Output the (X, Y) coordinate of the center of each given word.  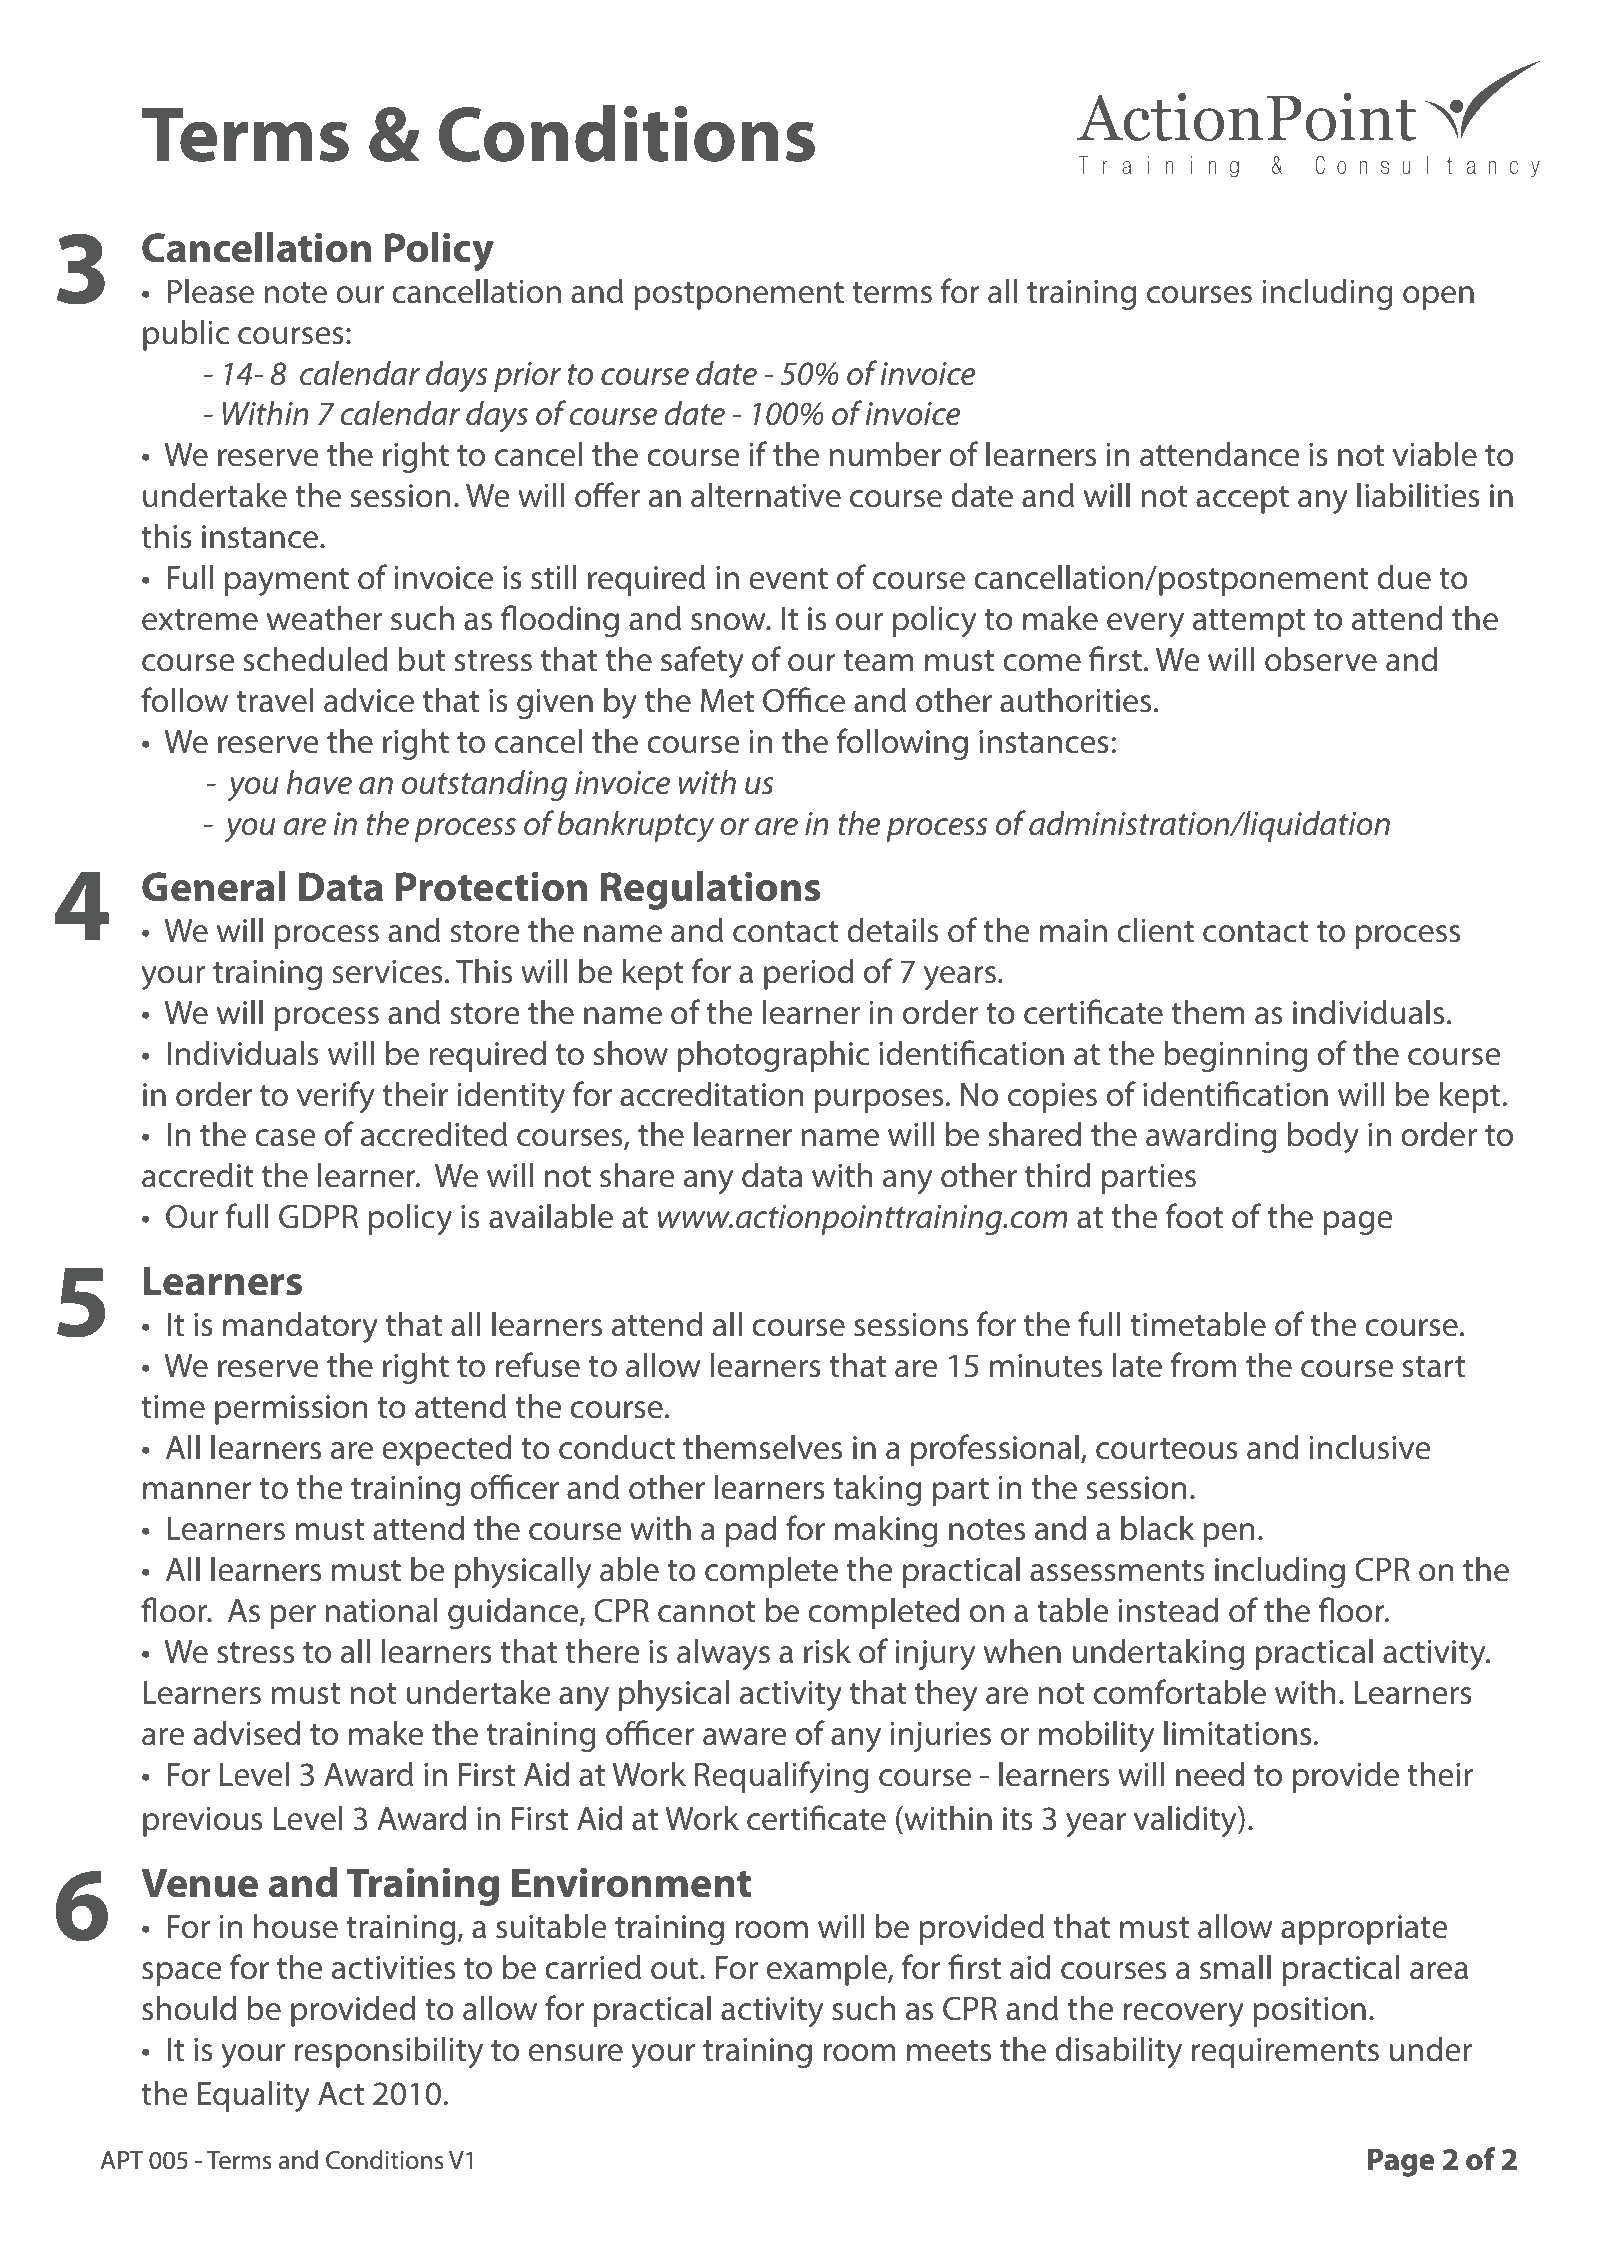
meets (949, 2051)
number (885, 454)
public (186, 335)
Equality (254, 2097)
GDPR (318, 1216)
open (1438, 298)
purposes (879, 1101)
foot (1194, 1216)
